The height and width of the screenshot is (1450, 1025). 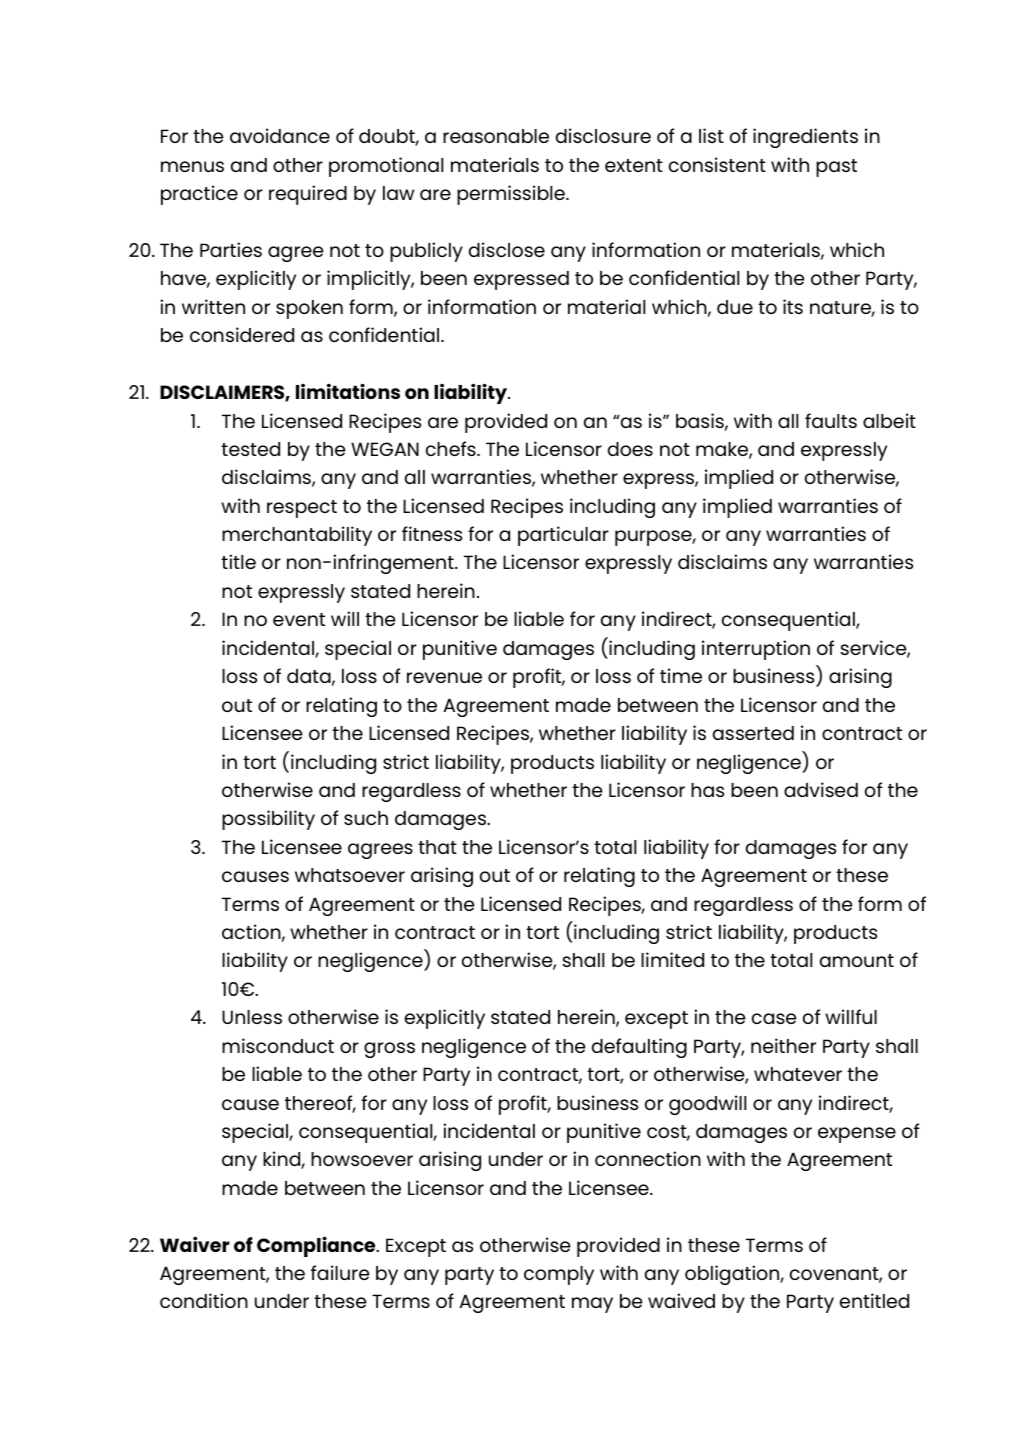 What do you see at coordinates (452, 448) in the screenshot?
I see `chefs` at bounding box center [452, 448].
